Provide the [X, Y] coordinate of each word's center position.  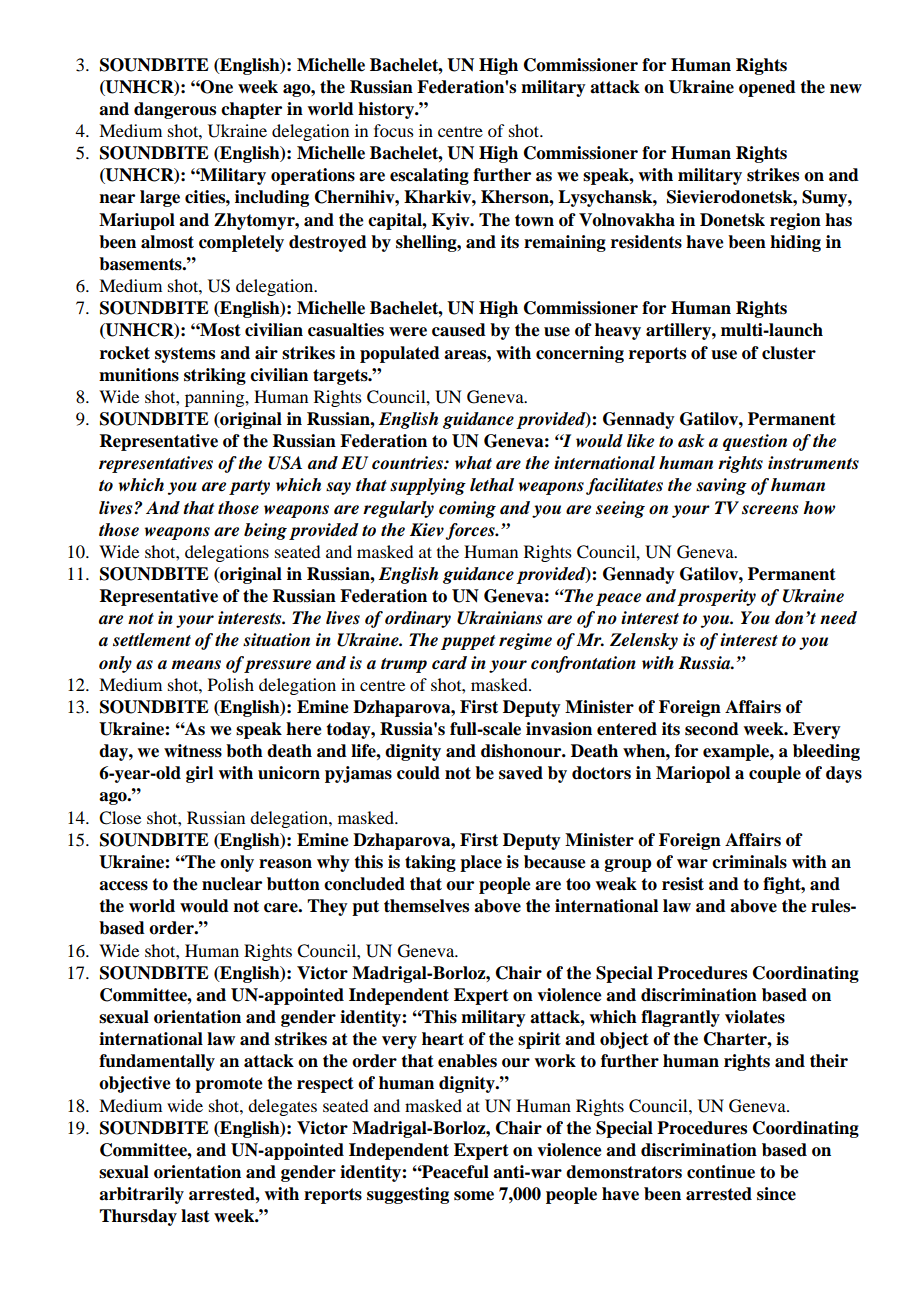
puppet [468, 642]
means [196, 665]
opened [767, 88]
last [195, 1216]
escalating [429, 176]
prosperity [716, 597]
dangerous [175, 110]
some [474, 1196]
